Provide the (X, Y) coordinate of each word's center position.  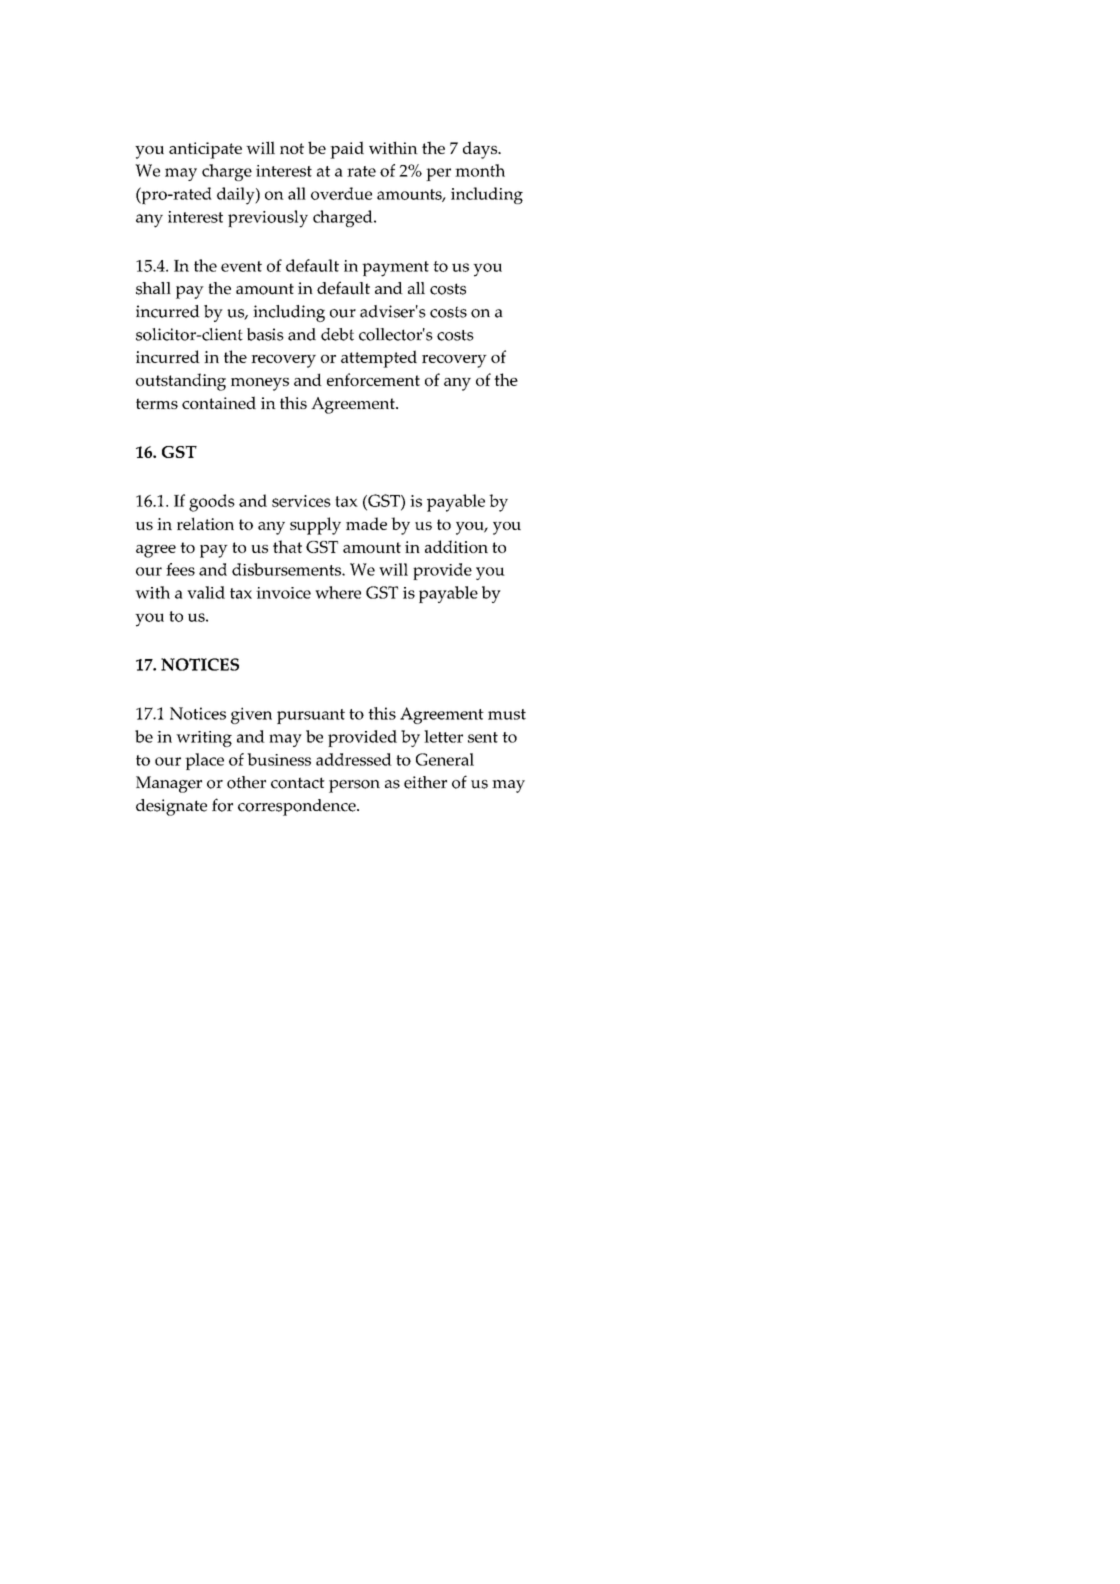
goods (212, 503)
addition (456, 546)
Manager (169, 784)
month (480, 170)
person (354, 786)
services (301, 501)
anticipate (205, 150)
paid (347, 150)
